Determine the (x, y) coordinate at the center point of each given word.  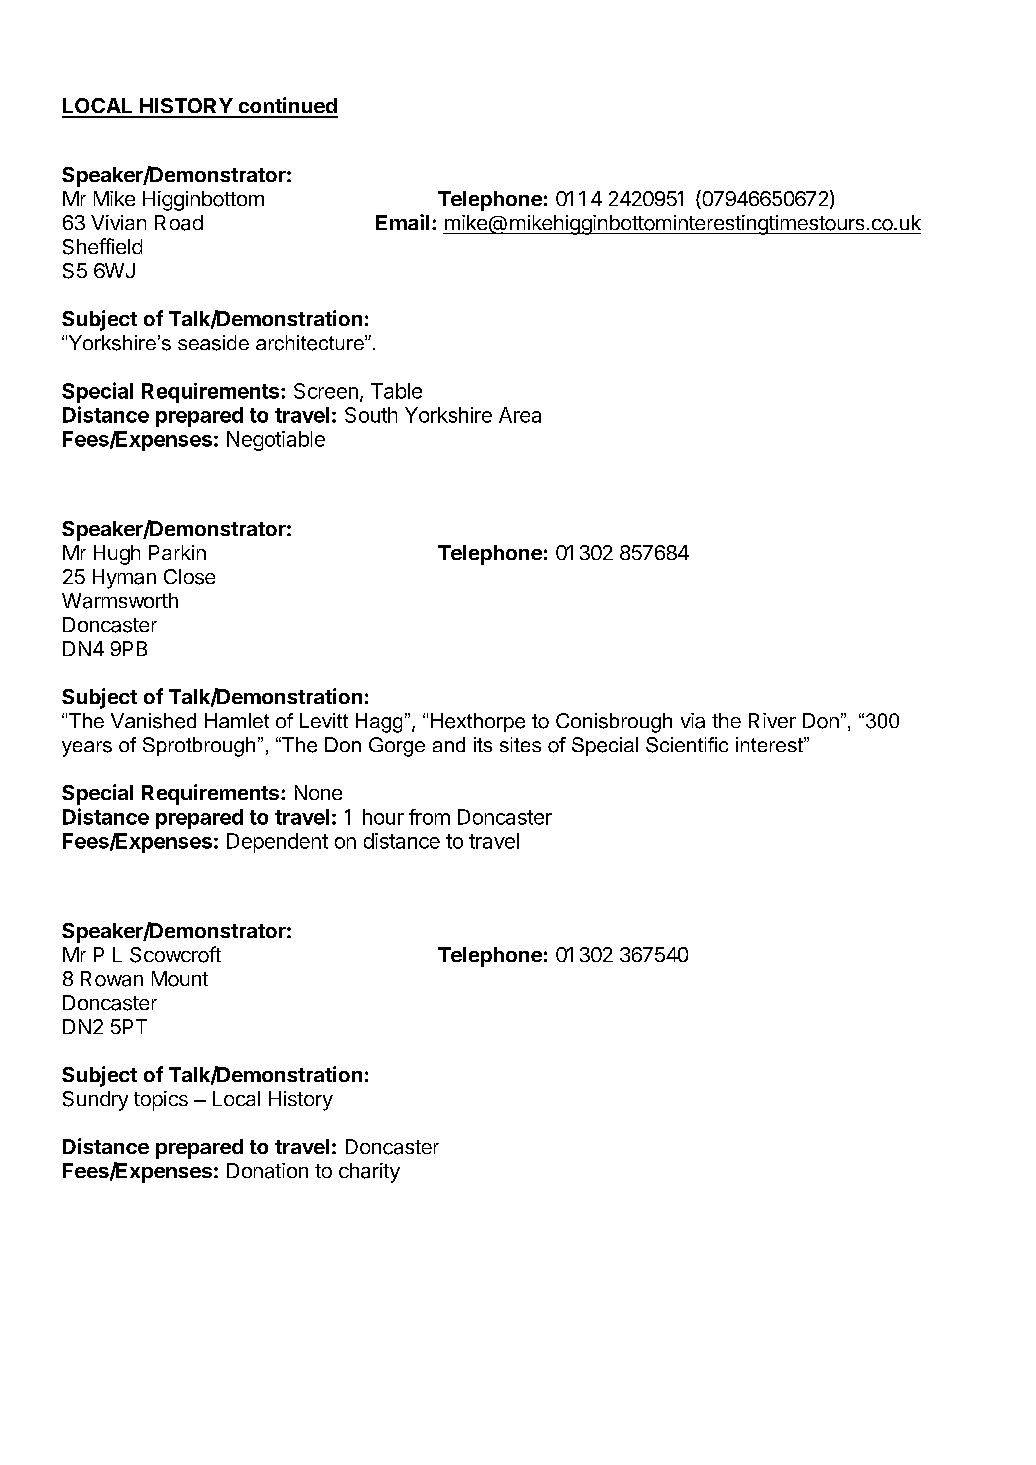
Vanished (153, 721)
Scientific (687, 745)
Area (520, 415)
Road (179, 223)
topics (161, 1101)
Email (402, 222)
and (449, 744)
